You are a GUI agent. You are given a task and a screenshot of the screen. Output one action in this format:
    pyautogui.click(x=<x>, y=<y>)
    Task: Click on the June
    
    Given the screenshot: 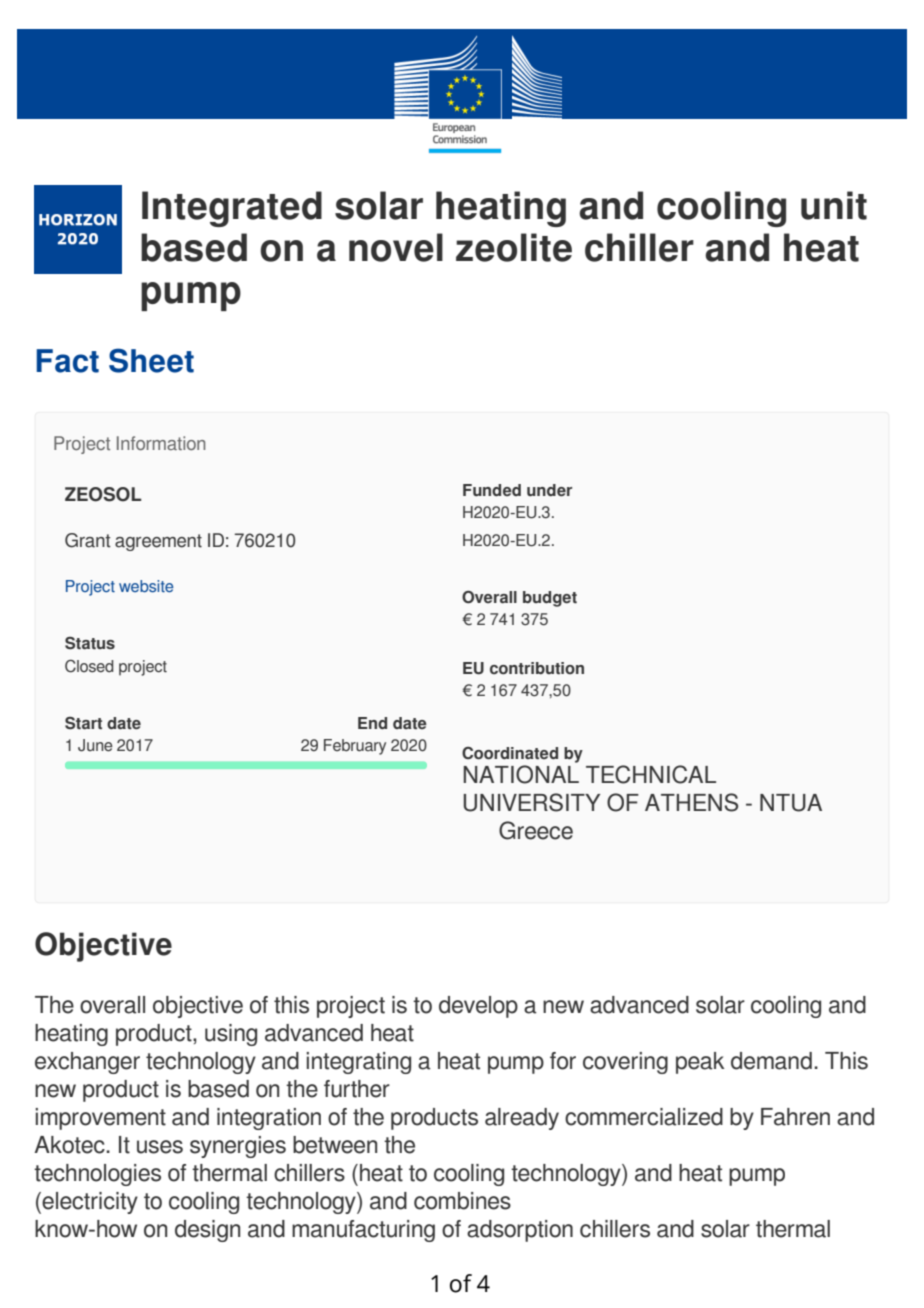 What is the action you would take?
    pyautogui.click(x=95, y=745)
